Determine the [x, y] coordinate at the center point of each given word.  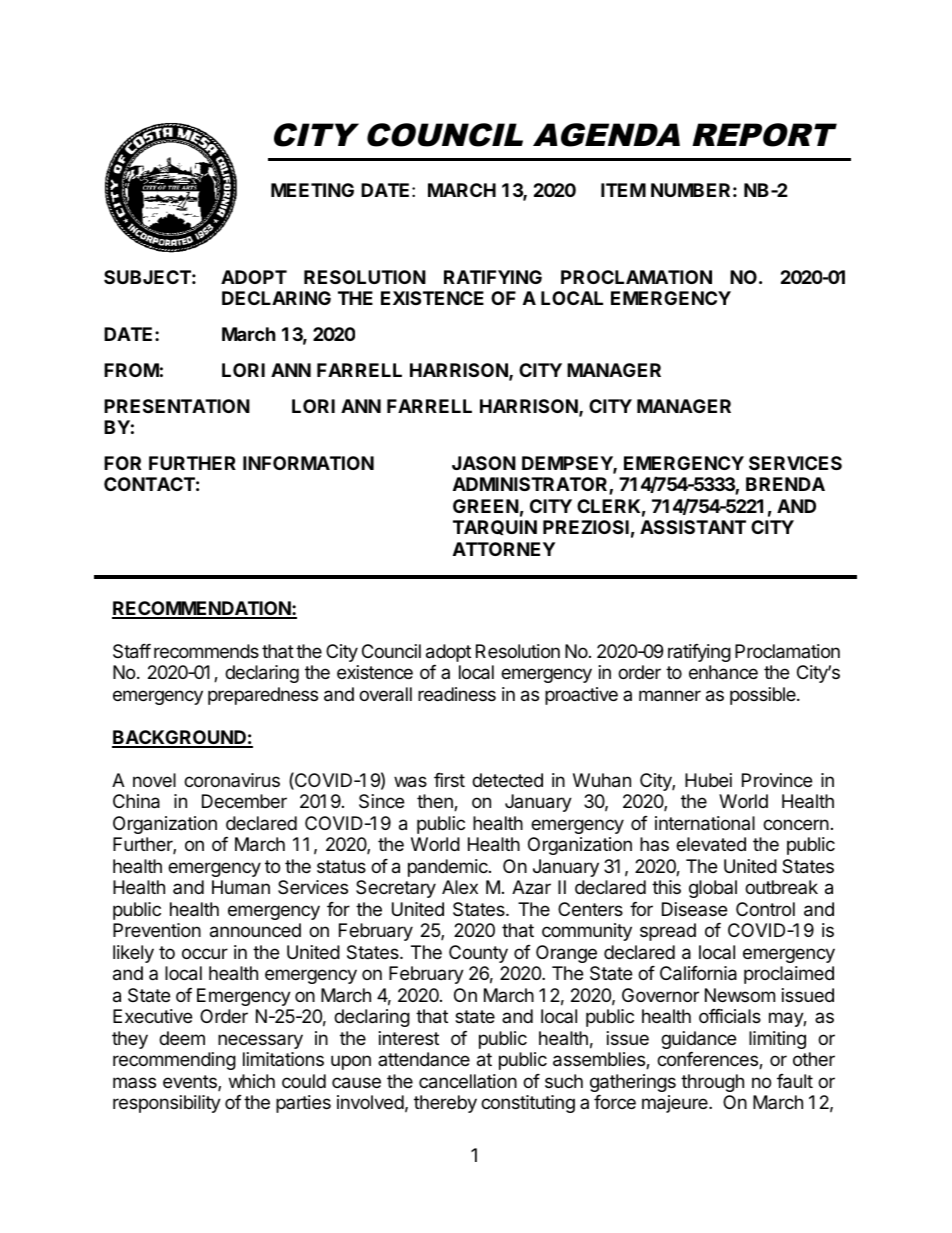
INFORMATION [308, 463]
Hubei [708, 780]
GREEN [486, 506]
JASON [484, 463]
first [449, 780]
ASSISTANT [693, 527]
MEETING [312, 190]
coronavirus [232, 780]
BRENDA [785, 484]
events [191, 1083]
